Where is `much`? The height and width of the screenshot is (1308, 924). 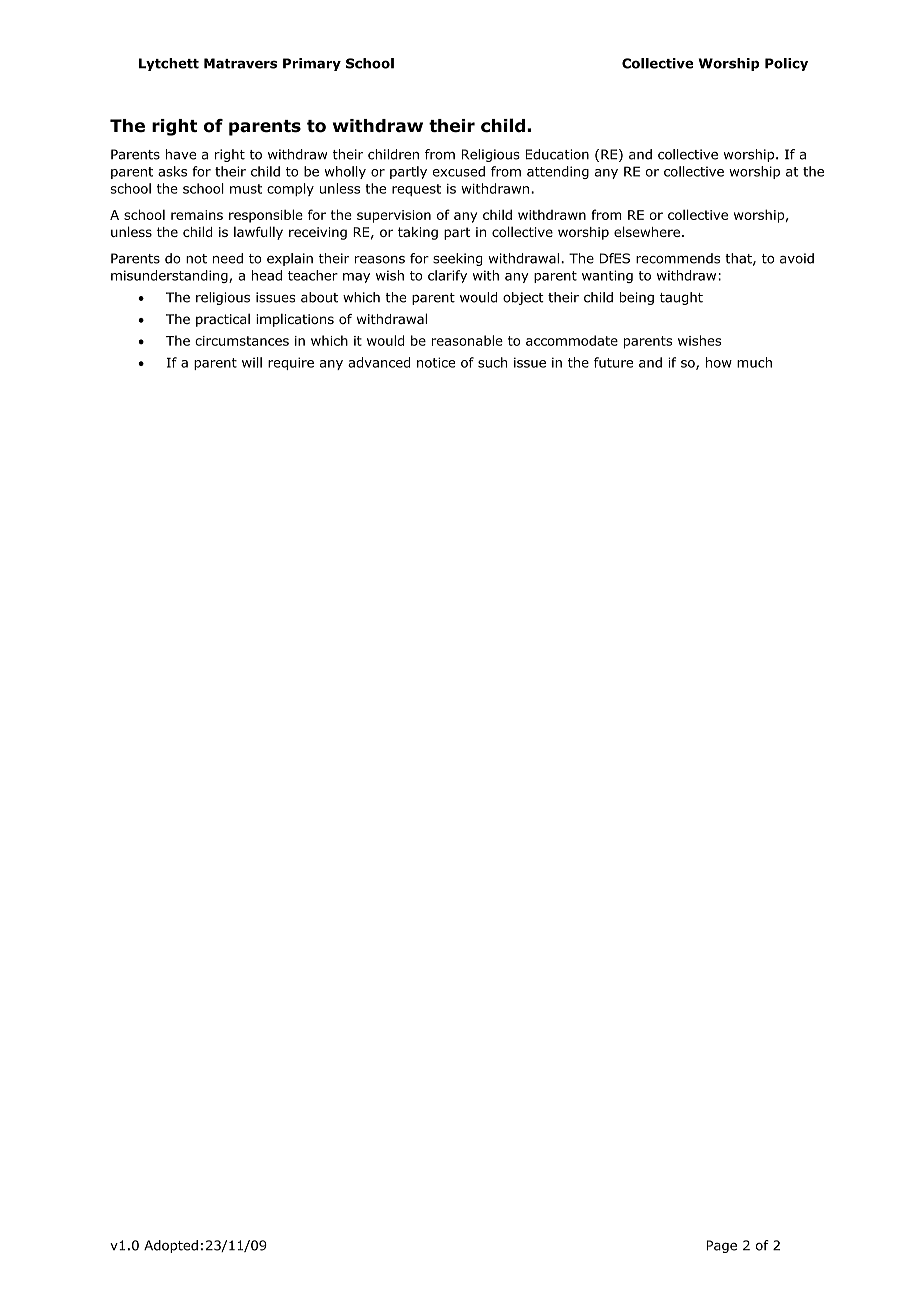
much is located at coordinates (754, 362).
